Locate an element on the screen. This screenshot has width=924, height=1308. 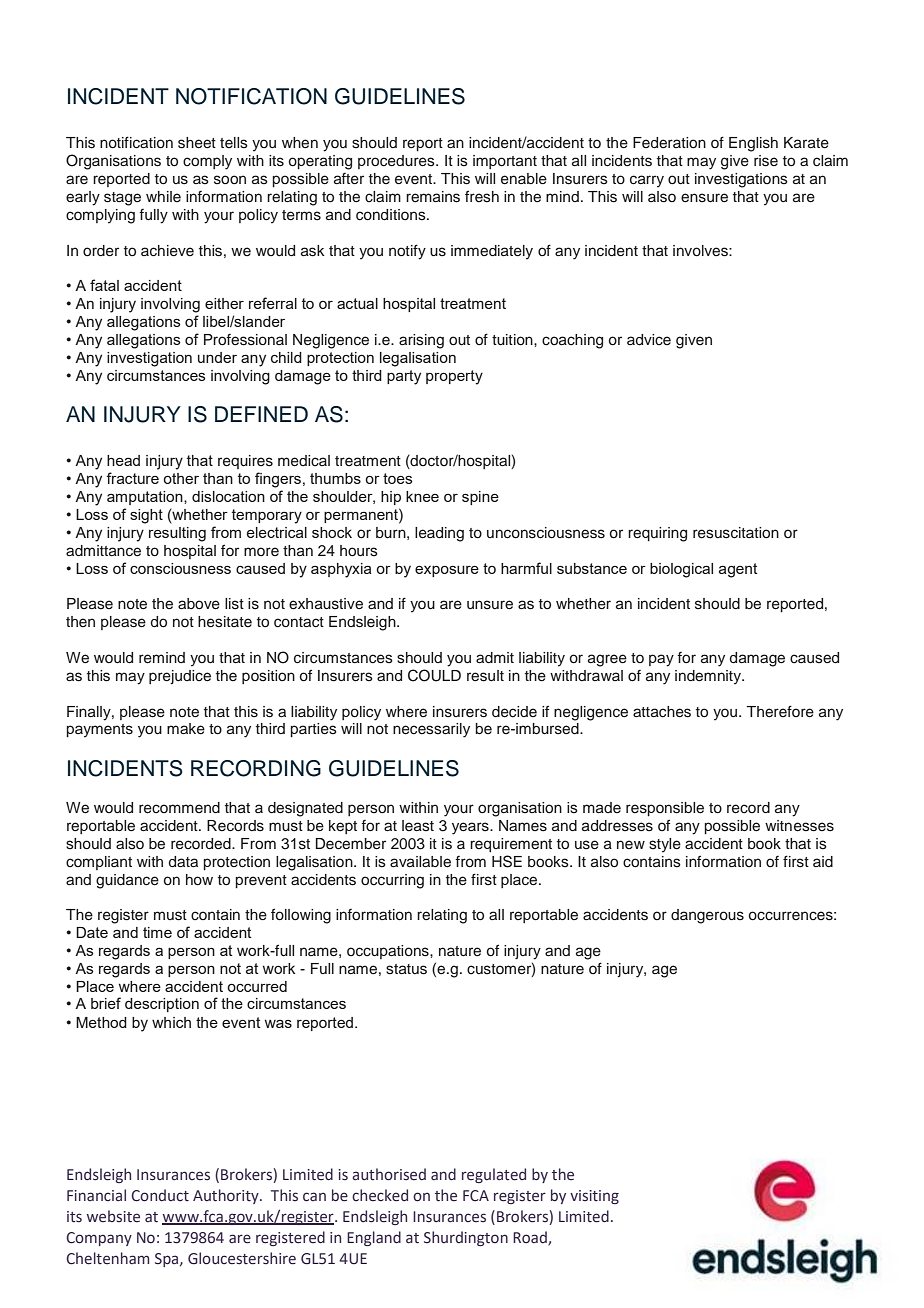
ensure is located at coordinates (704, 198).
